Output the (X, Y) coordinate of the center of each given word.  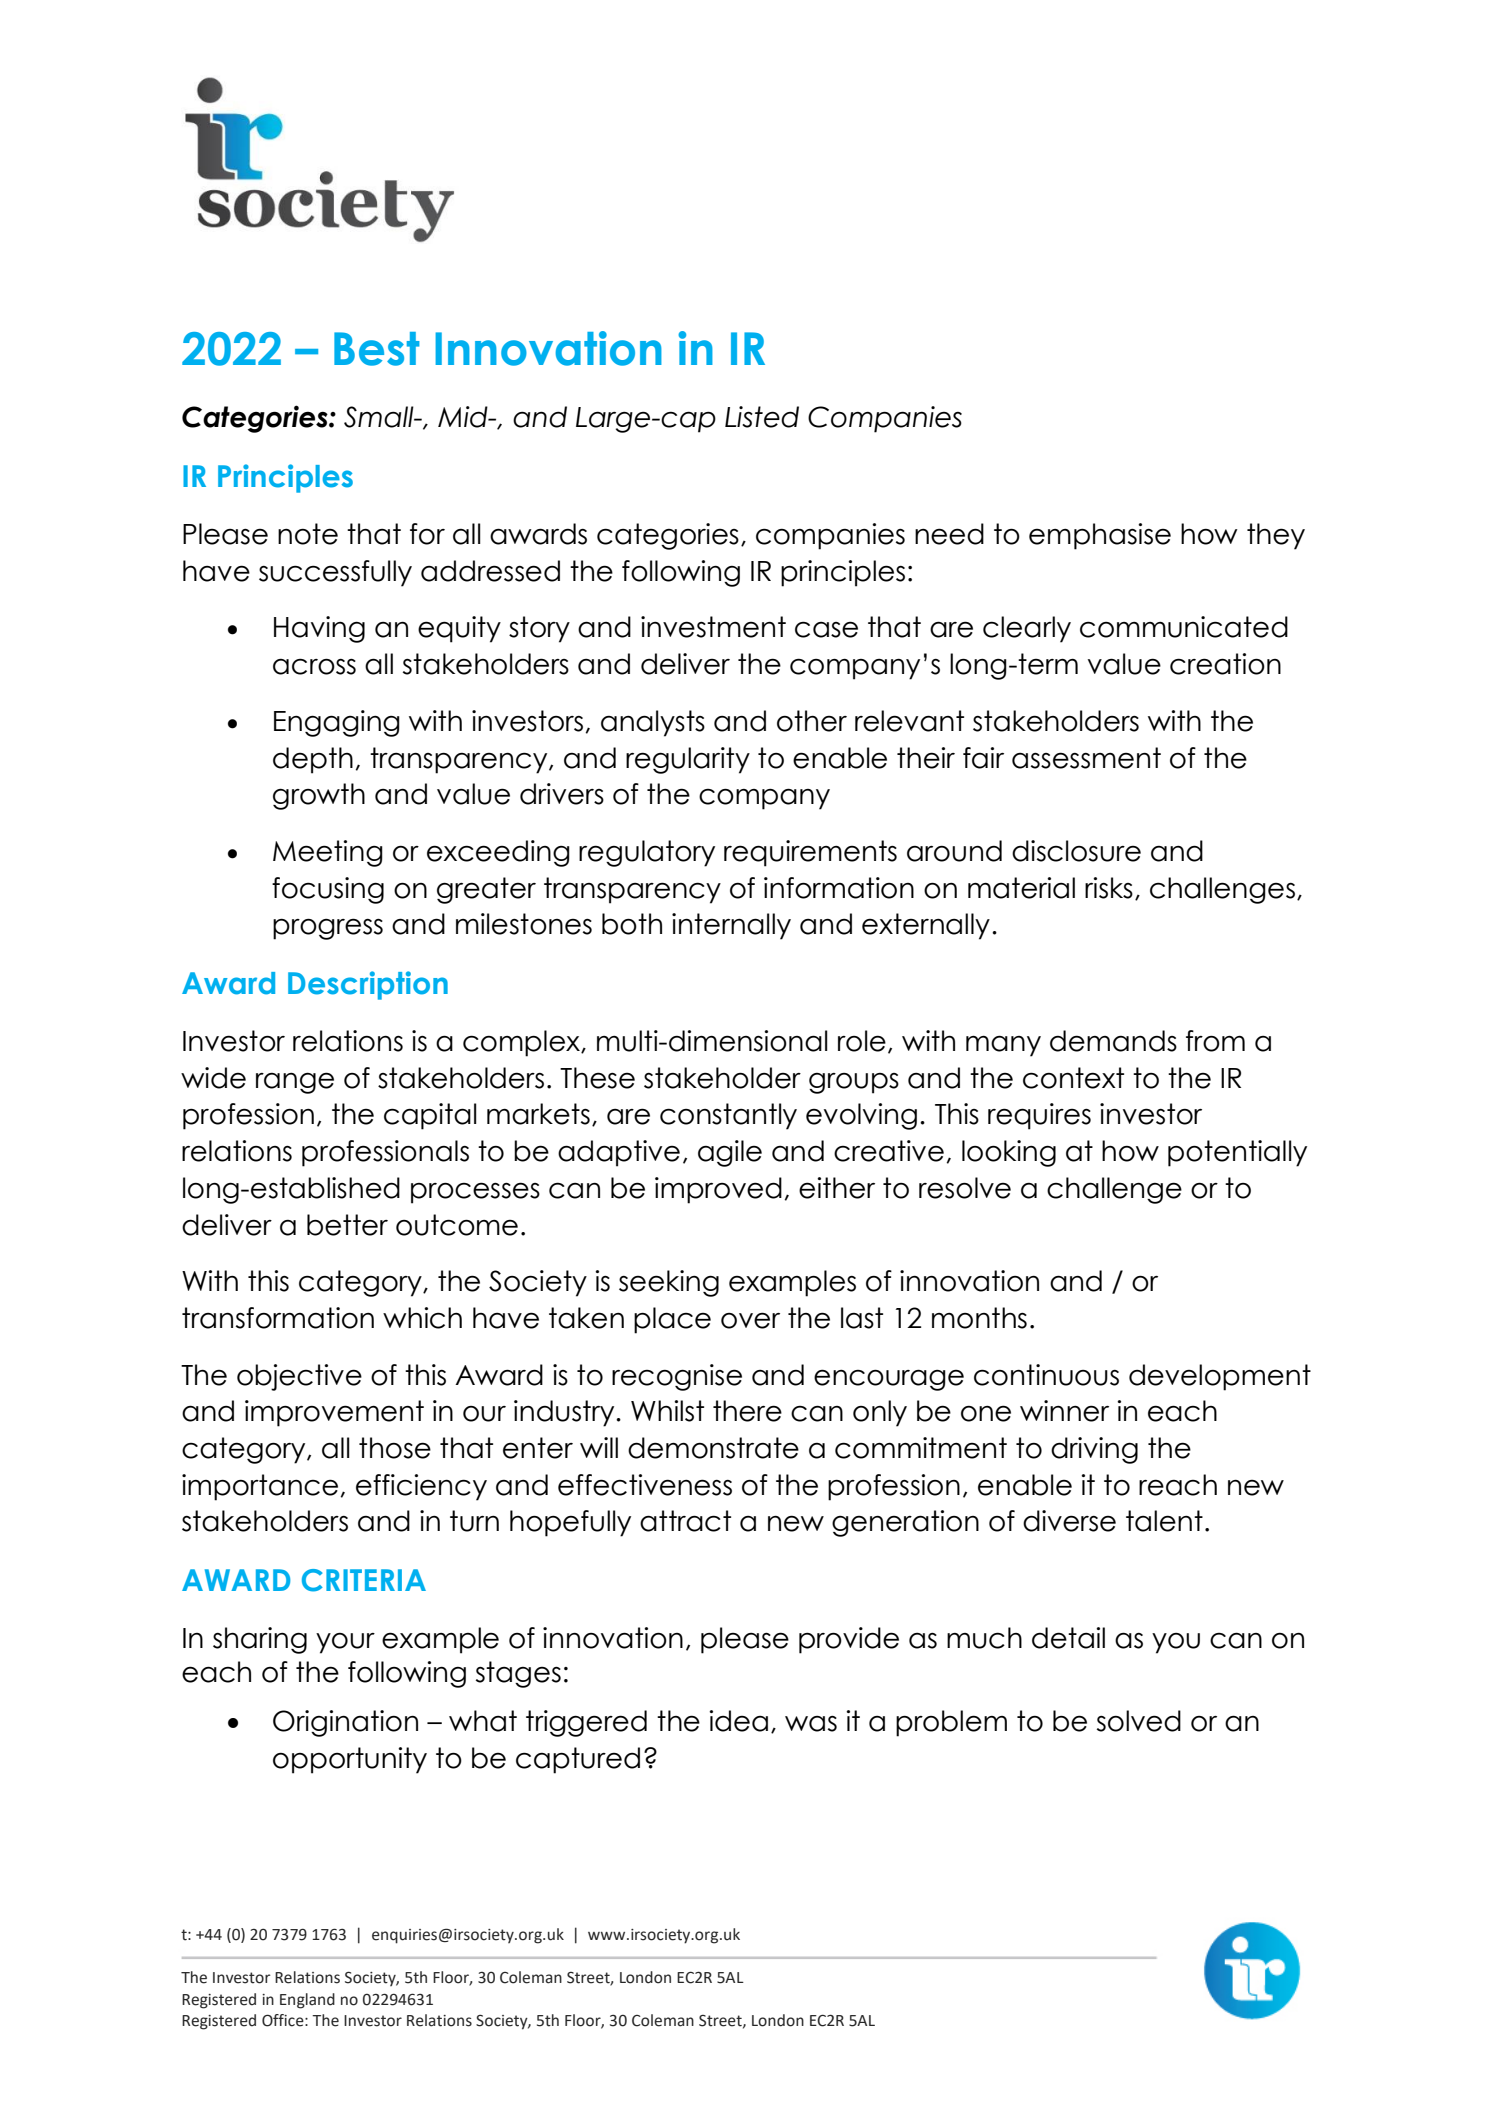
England (307, 2001)
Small (380, 417)
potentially (1237, 1153)
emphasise (1100, 536)
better (347, 1225)
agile (730, 1153)
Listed (762, 417)
